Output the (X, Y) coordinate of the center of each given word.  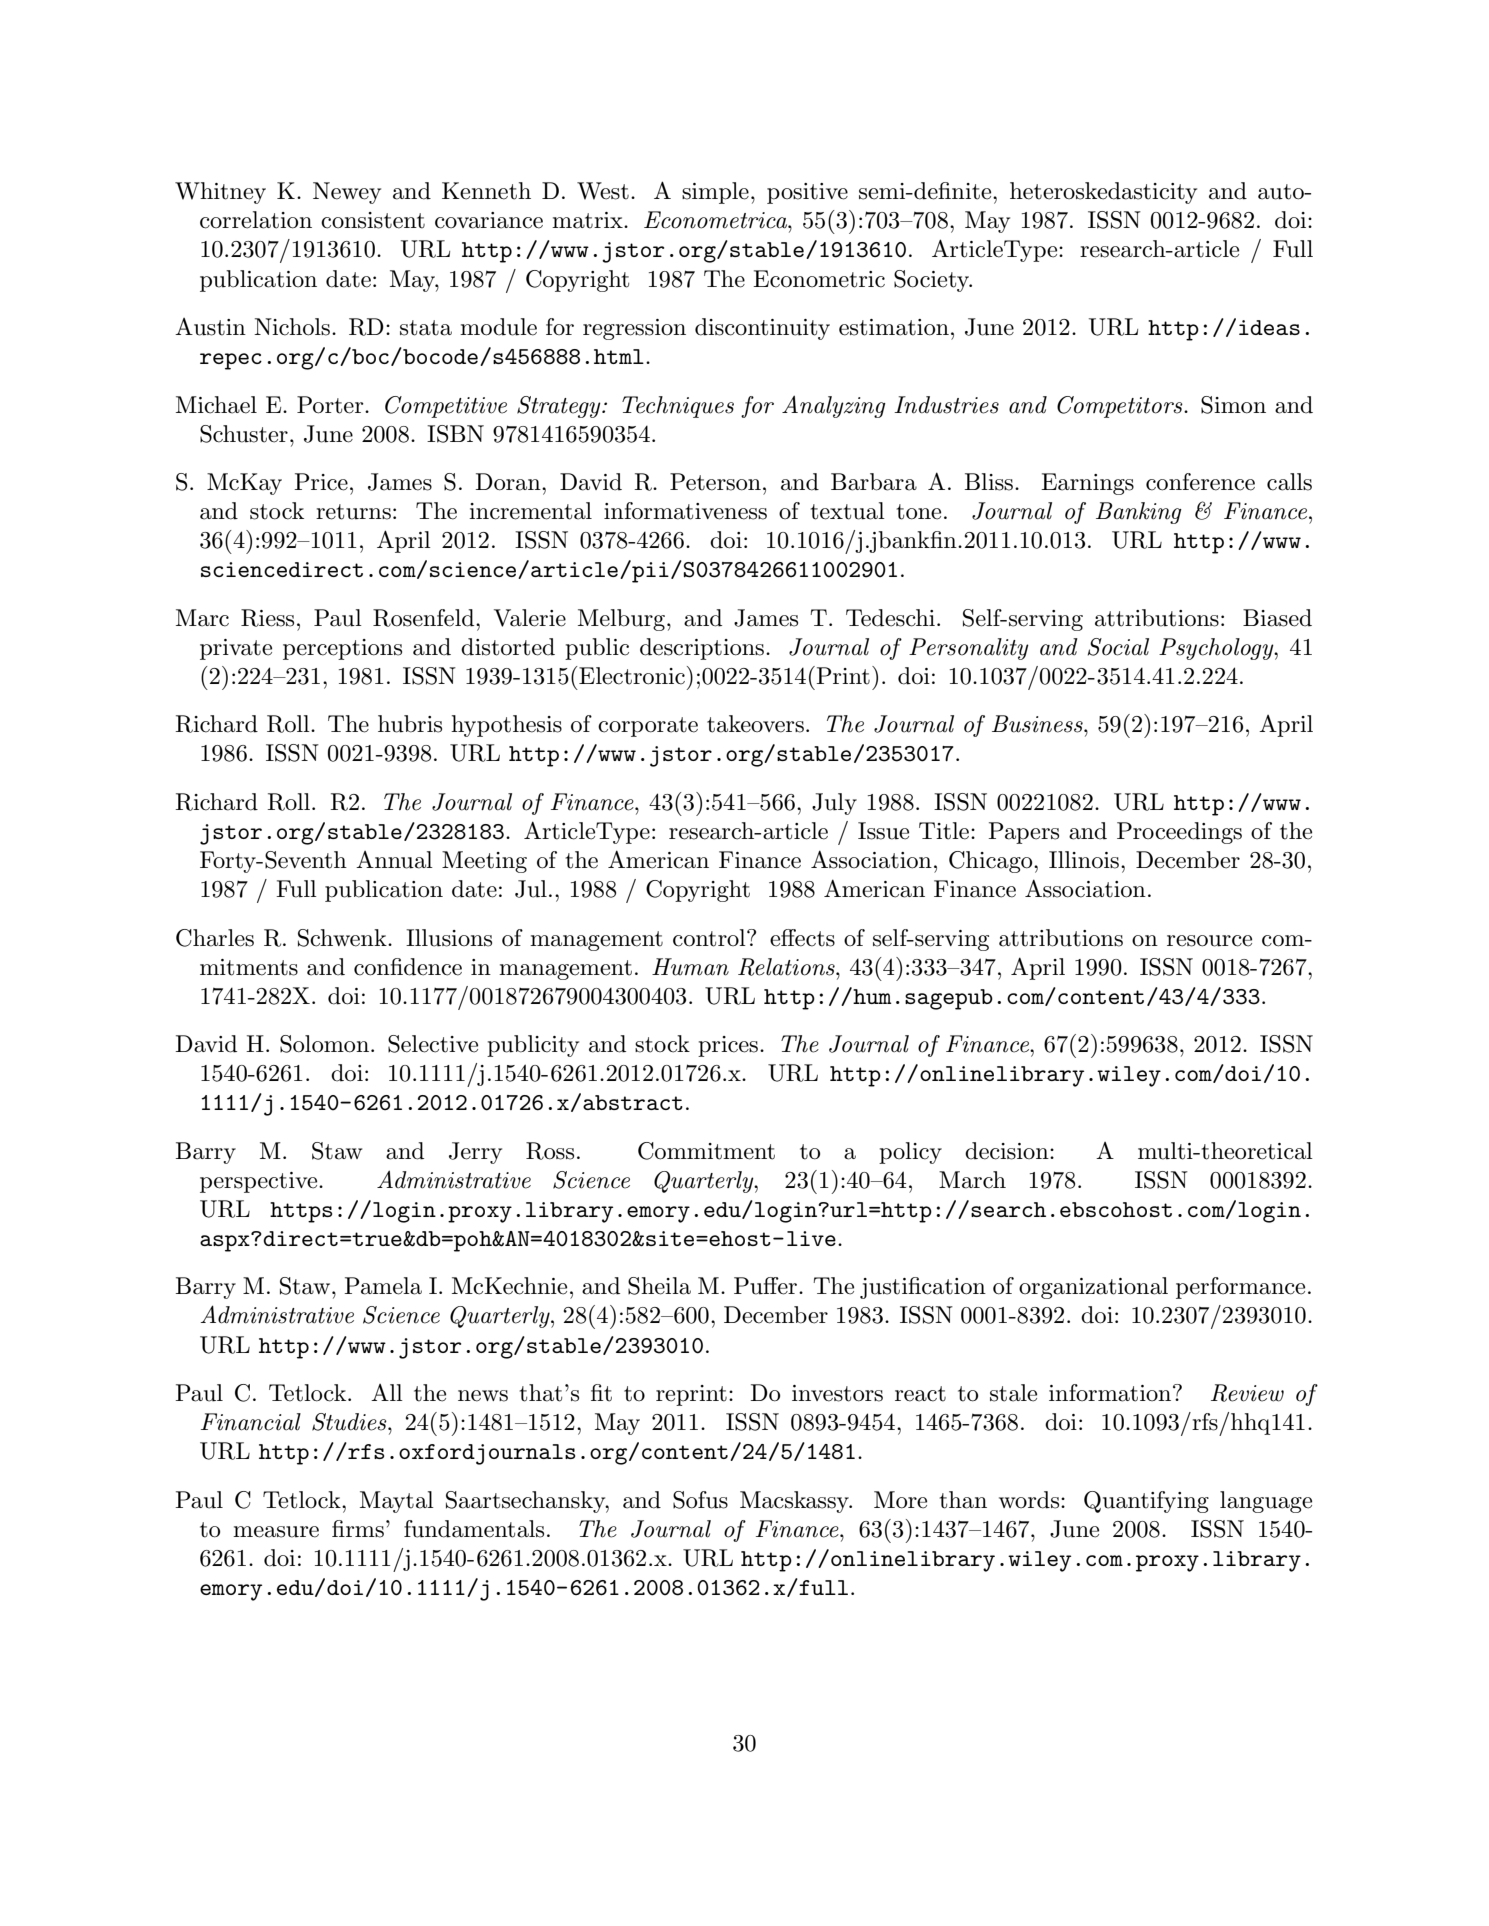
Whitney (220, 193)
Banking (1139, 513)
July (834, 804)
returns (353, 512)
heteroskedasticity (1103, 193)
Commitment (706, 1151)
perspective (260, 1182)
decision (1008, 1151)
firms (358, 1529)
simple (715, 193)
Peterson (715, 482)
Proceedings (1179, 833)
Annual (394, 860)
